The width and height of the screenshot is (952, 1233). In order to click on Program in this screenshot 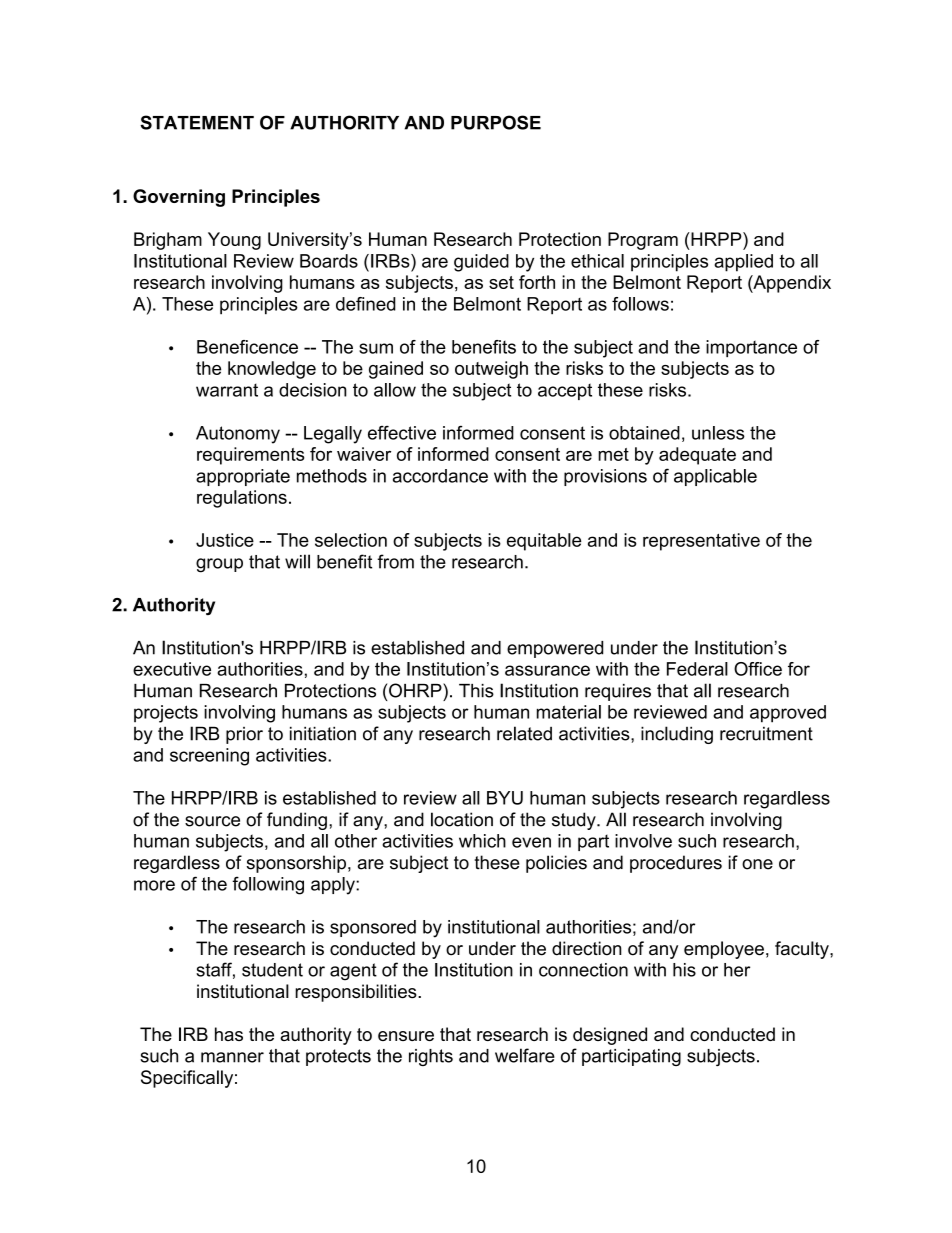, I will do `click(643, 241)`.
